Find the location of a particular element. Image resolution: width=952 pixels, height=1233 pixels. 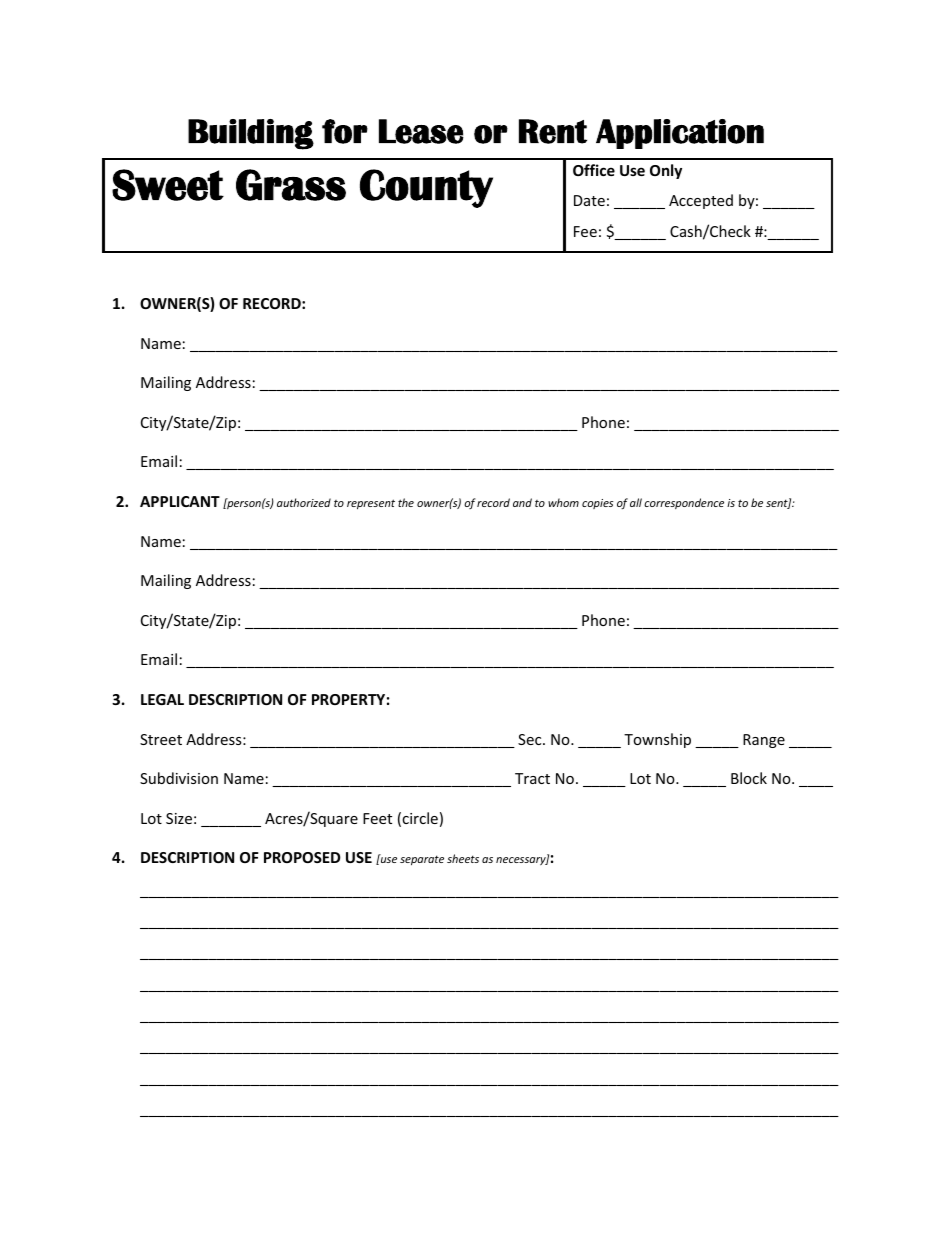

sheets is located at coordinates (463, 858).
